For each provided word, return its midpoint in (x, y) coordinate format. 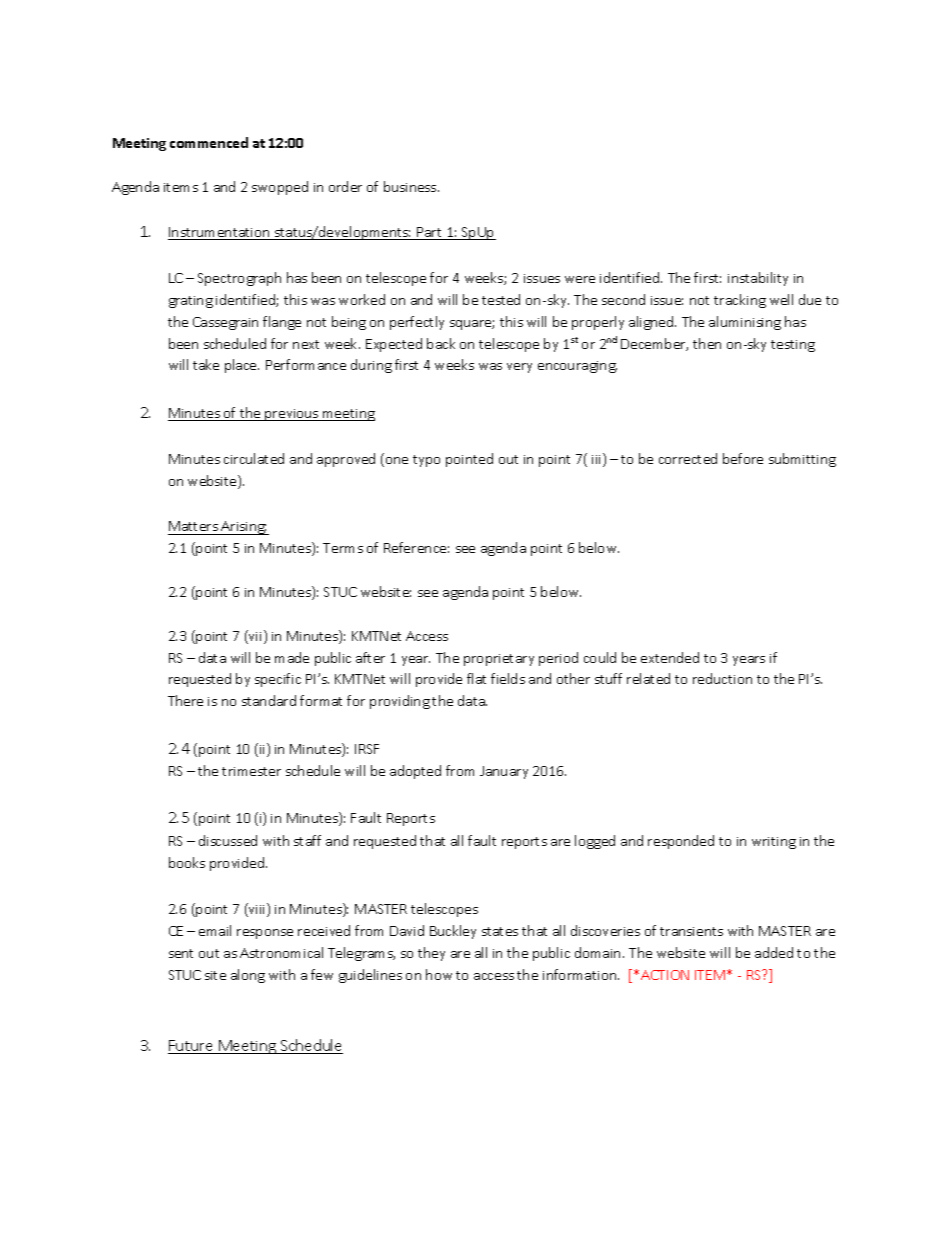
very (519, 368)
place (242, 366)
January (504, 772)
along (248, 976)
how (439, 974)
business (411, 186)
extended (670, 657)
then (707, 343)
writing (774, 843)
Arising (243, 528)
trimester (251, 771)
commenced (209, 142)
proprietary (499, 660)
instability (758, 279)
